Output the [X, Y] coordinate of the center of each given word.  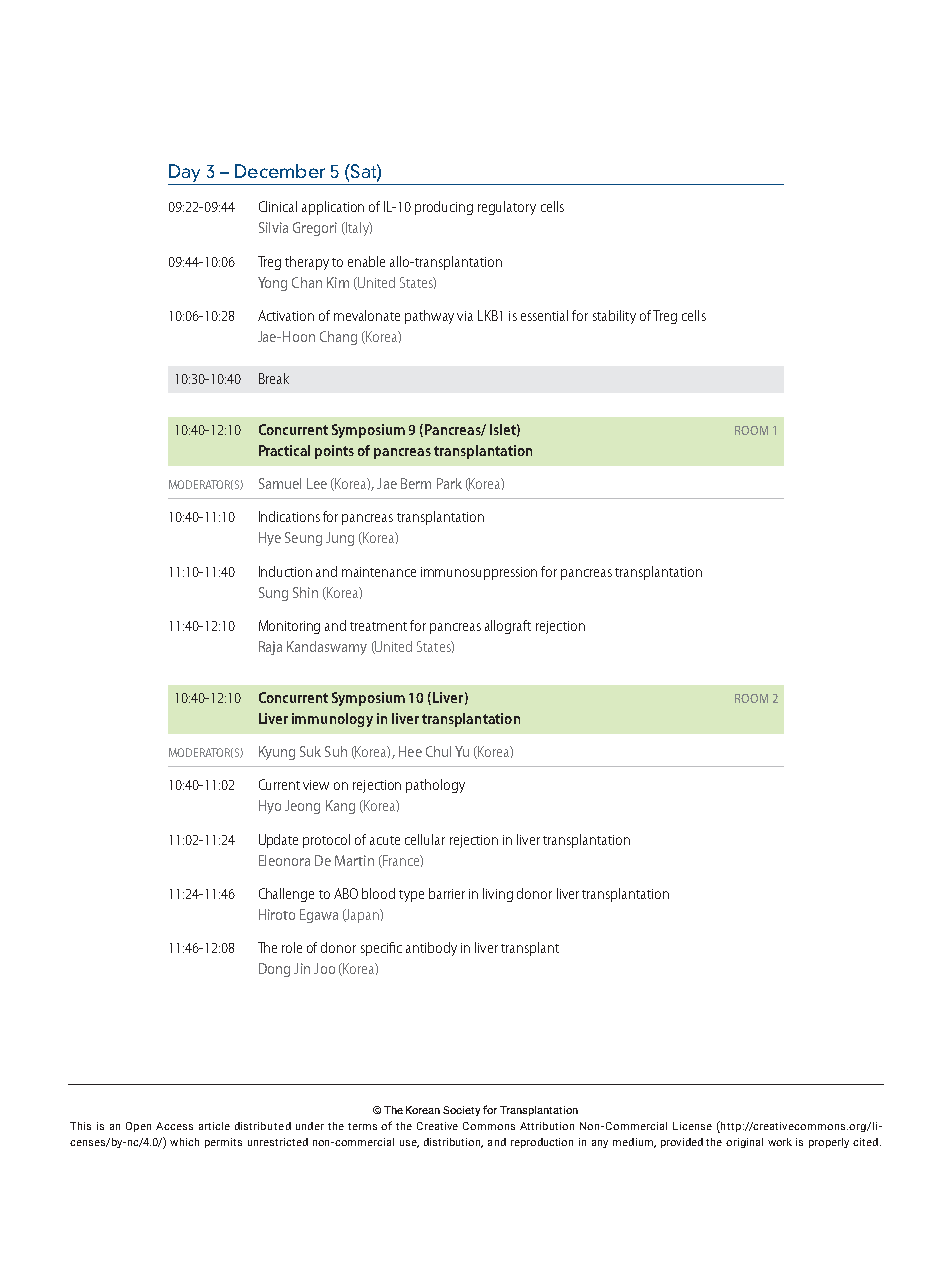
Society [461, 1111]
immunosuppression [479, 573]
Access [174, 1126]
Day [186, 174]
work [780, 1142]
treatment [378, 626]
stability [614, 317]
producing [444, 208]
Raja [270, 648]
